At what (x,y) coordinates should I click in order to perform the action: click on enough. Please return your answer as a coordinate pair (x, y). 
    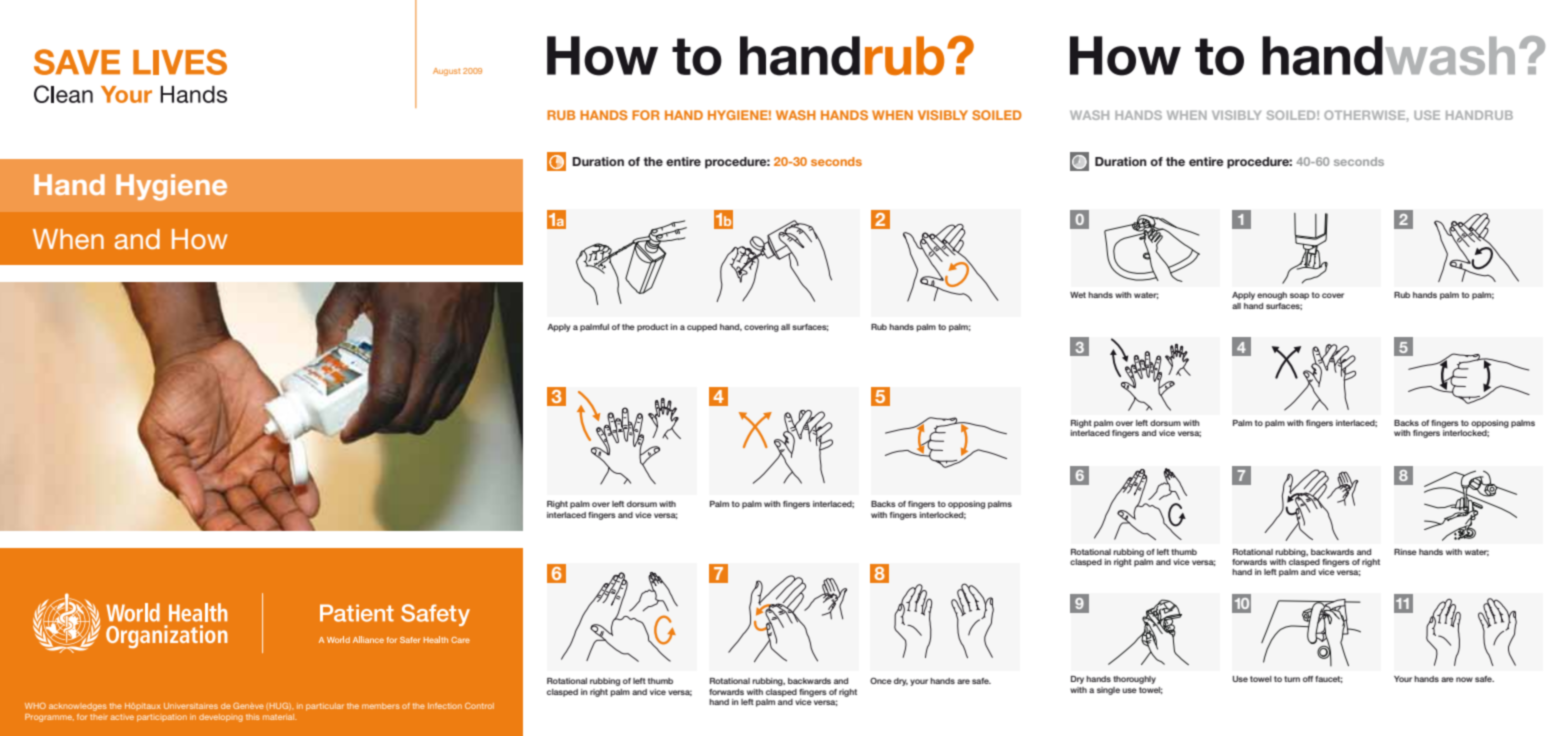
    Looking at the image, I should click on (1272, 296).
